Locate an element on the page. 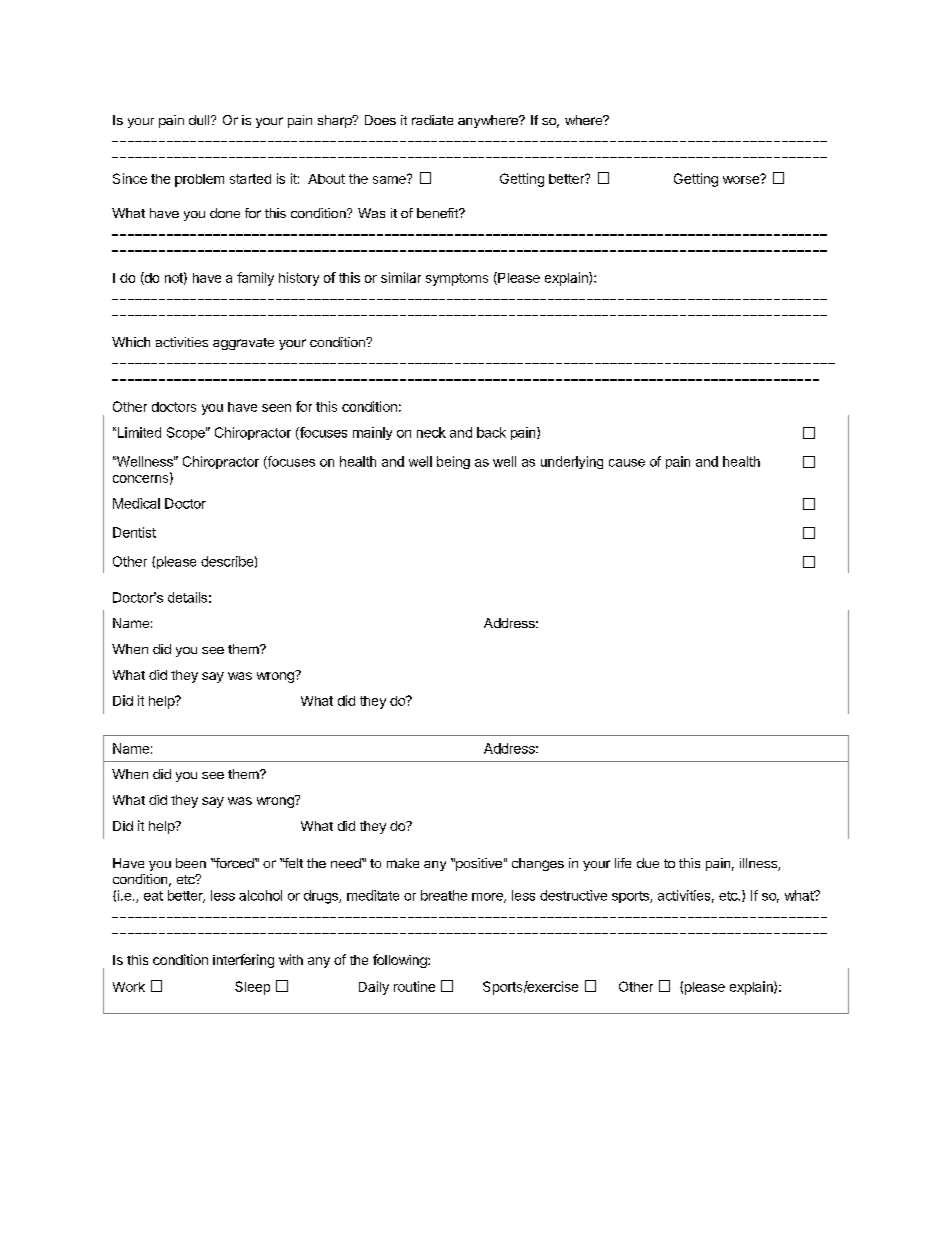 The width and height of the page is (952, 1233). worse is located at coordinates (742, 179).
